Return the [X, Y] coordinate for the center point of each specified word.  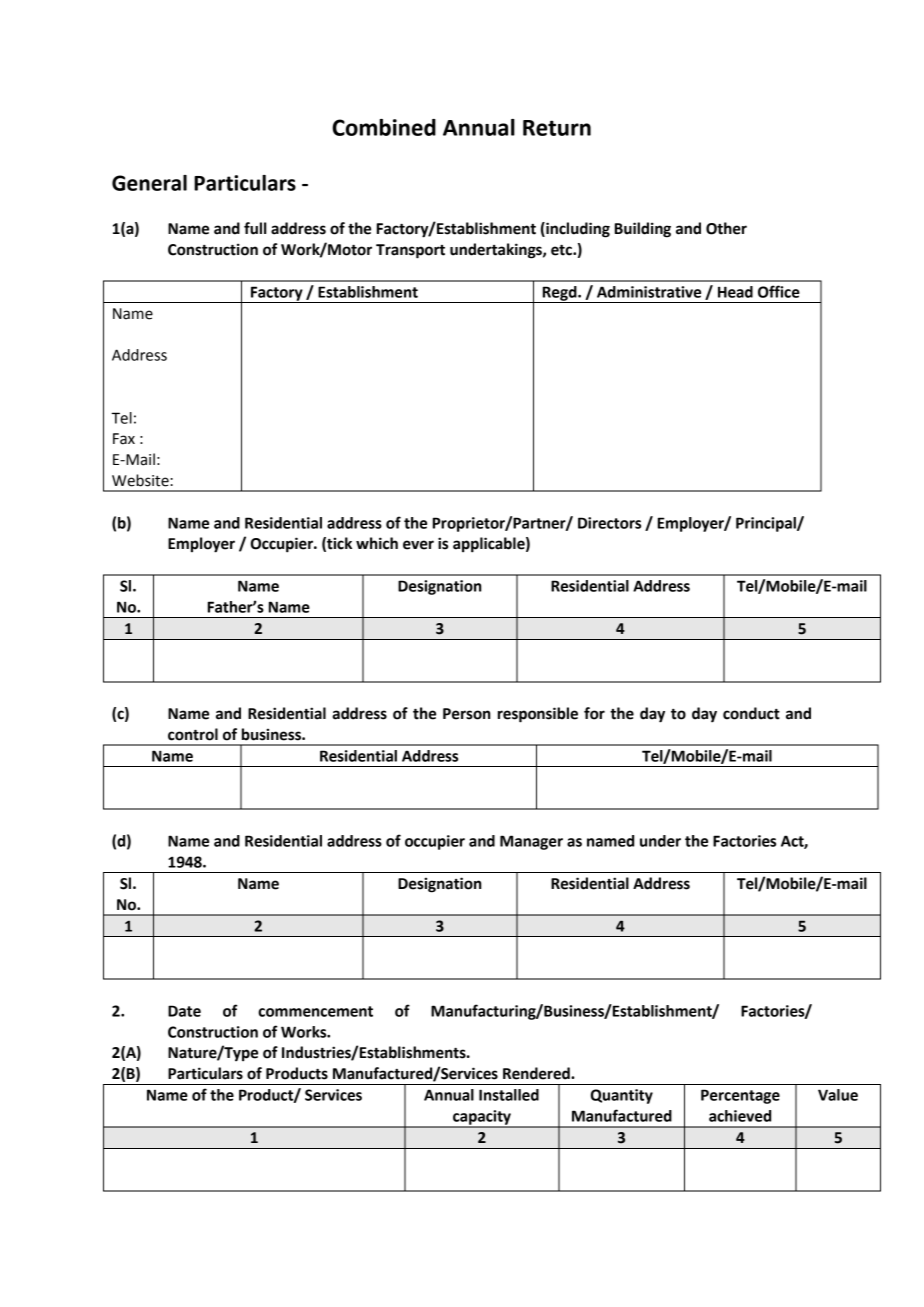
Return [557, 128]
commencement [315, 1011]
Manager [531, 842]
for [594, 713]
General [149, 183]
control [193, 734]
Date [184, 1011]
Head [735, 292]
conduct [751, 713]
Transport [410, 251]
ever [418, 545]
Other [726, 228]
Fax [124, 439]
